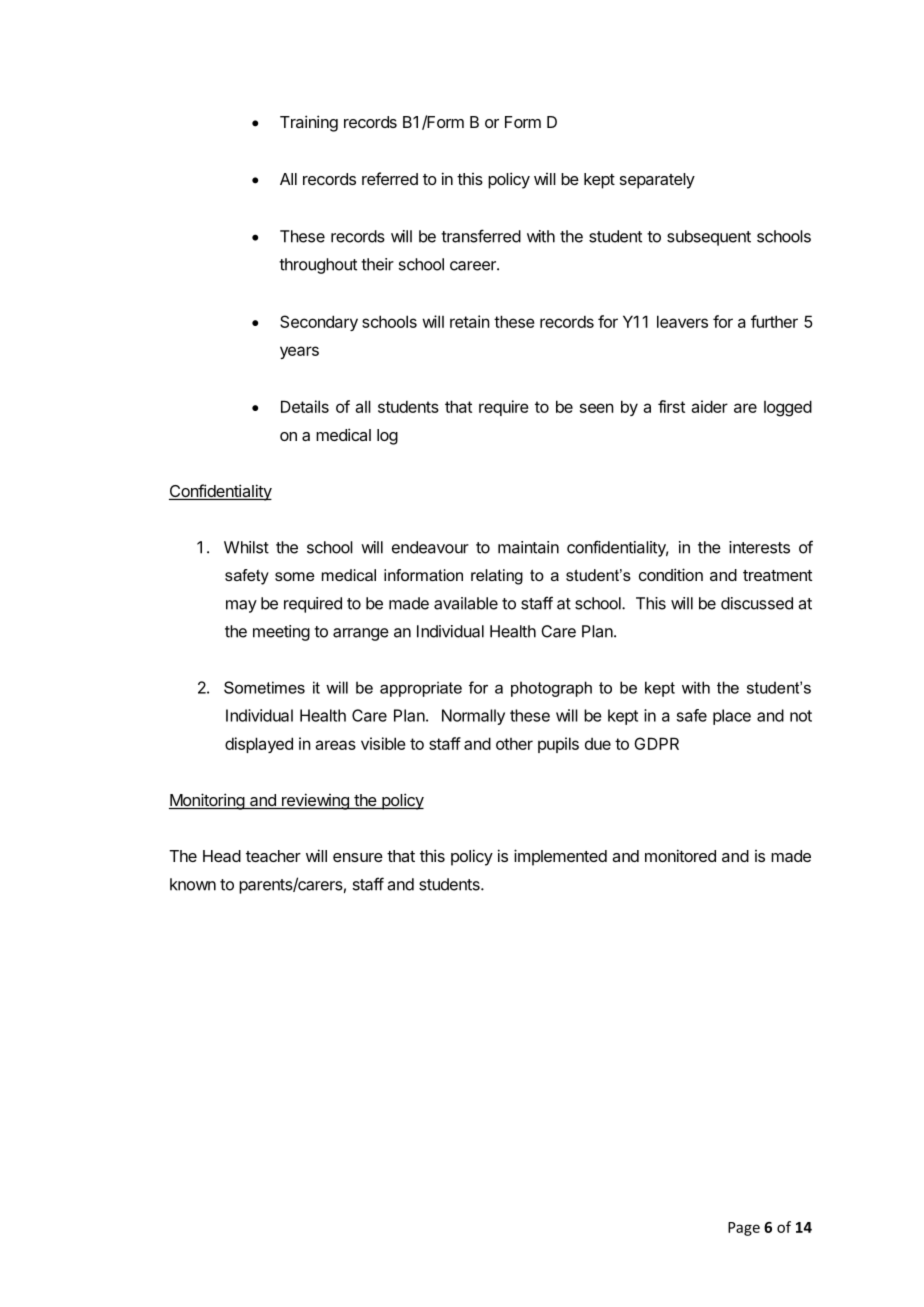  What do you see at coordinates (680, 855) in the screenshot?
I see `monitored` at bounding box center [680, 855].
